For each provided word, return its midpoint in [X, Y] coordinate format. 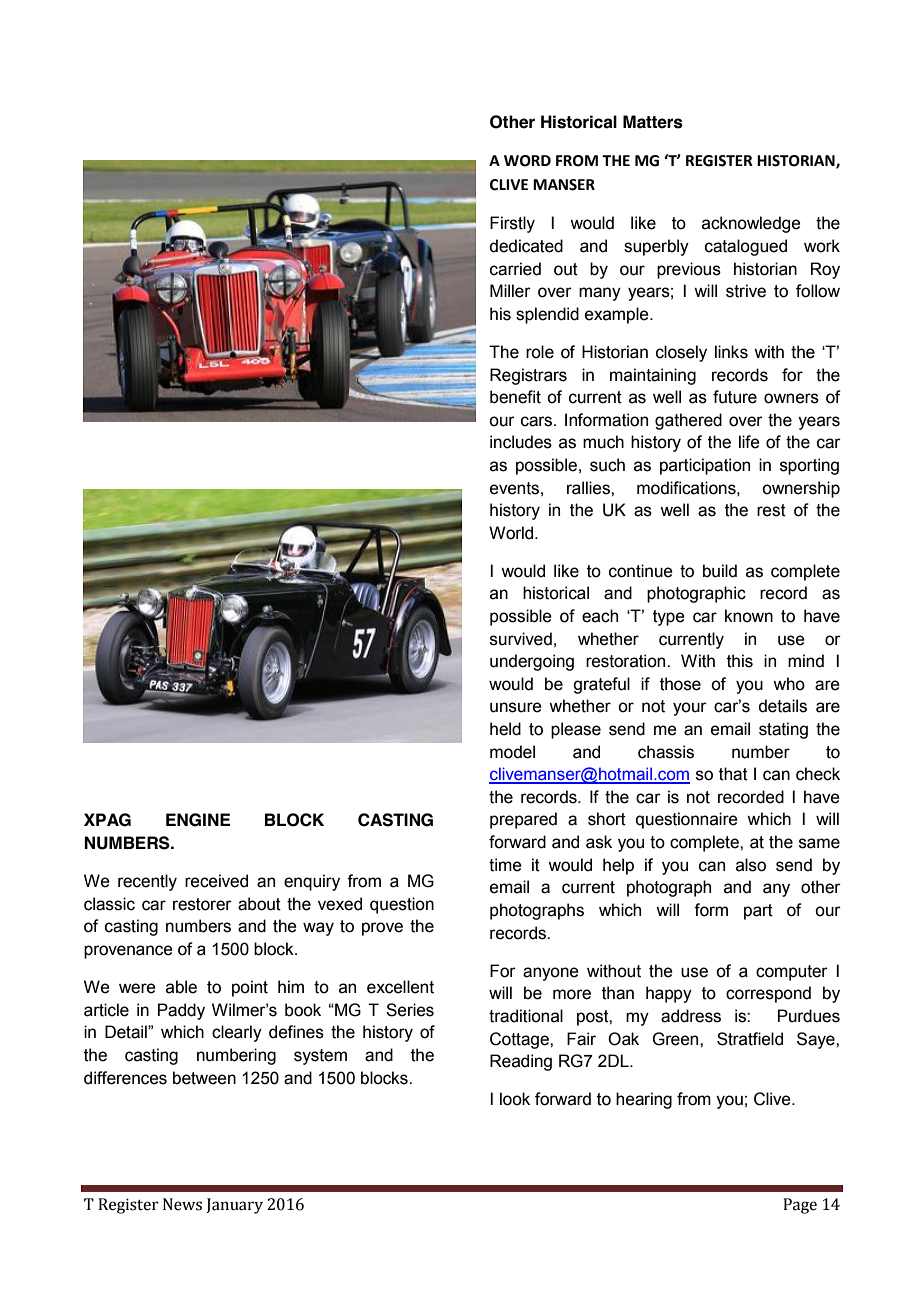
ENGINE [198, 820]
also [751, 865]
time [505, 865]
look [515, 1099]
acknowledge [751, 224]
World [512, 533]
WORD [527, 161]
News [182, 1204]
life [749, 442]
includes [521, 442]
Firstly [512, 224]
